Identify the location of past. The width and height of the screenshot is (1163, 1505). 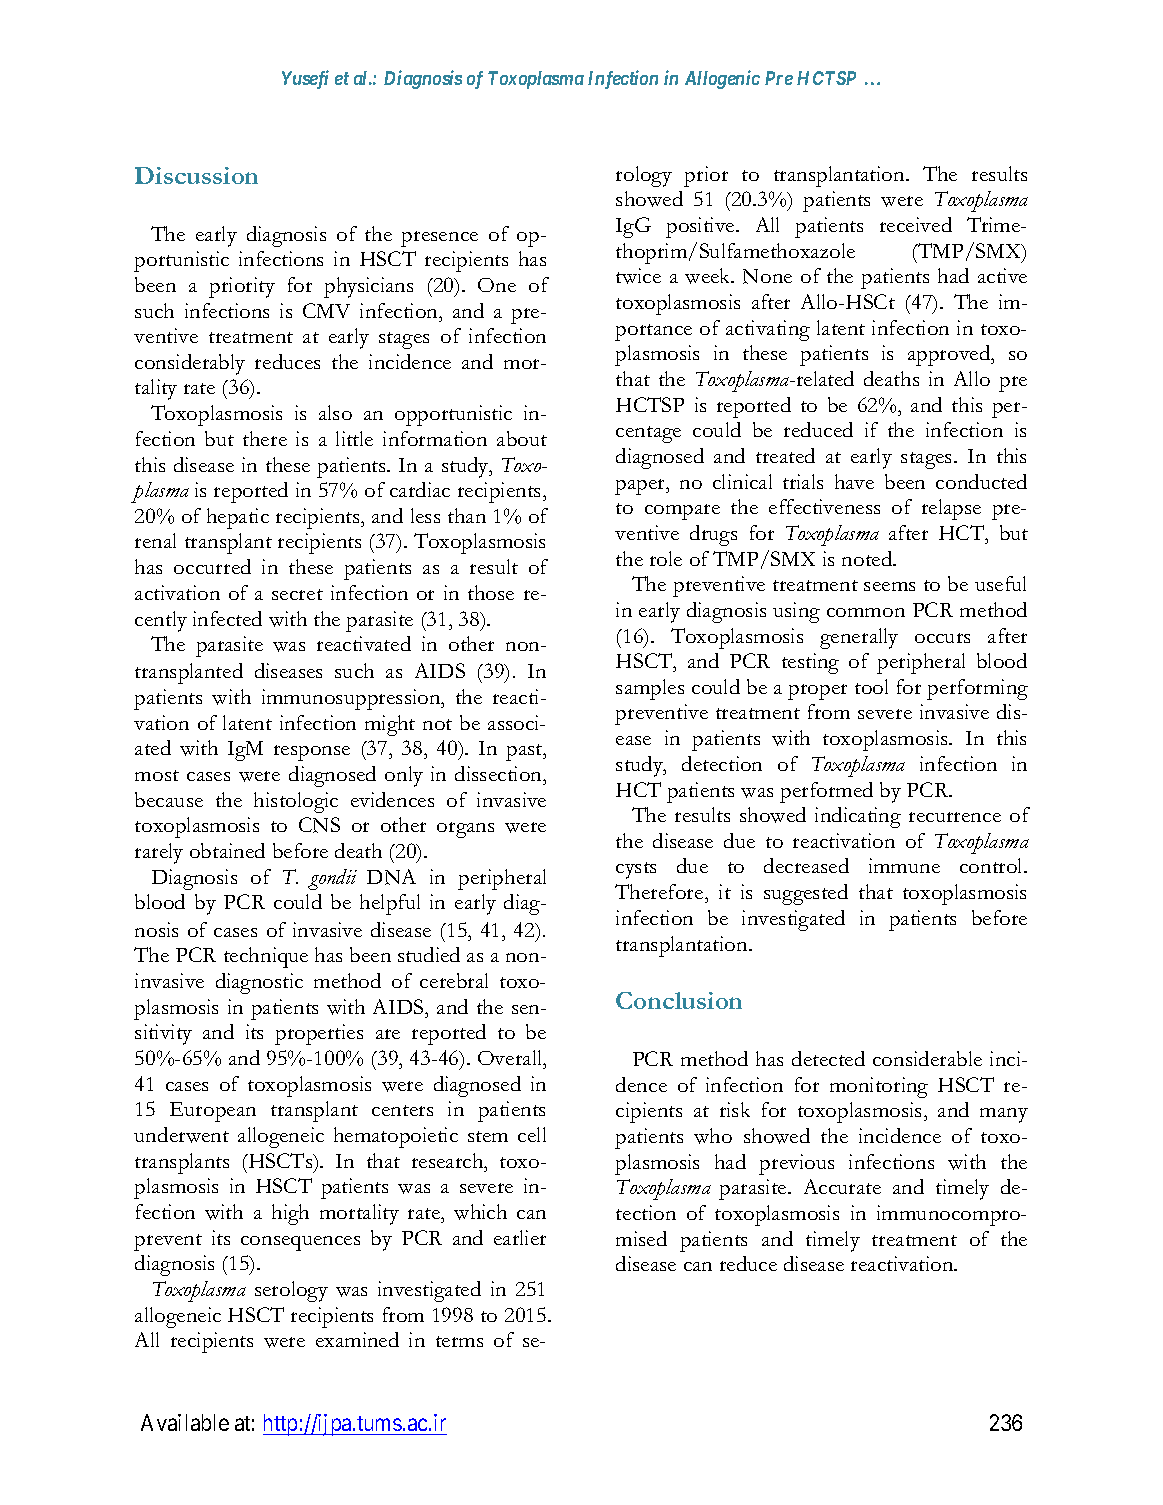
(525, 752).
